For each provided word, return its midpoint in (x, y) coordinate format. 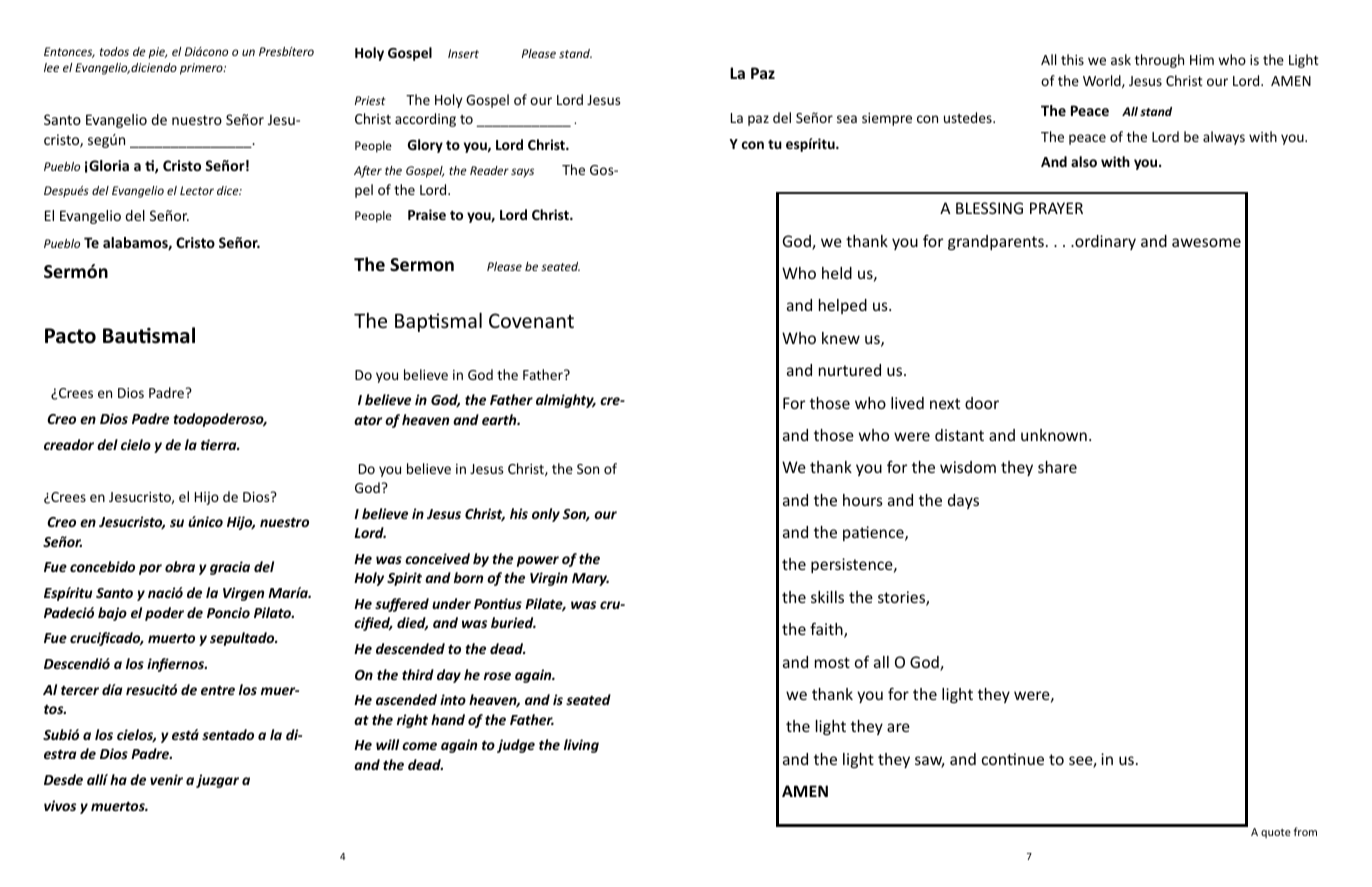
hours (863, 500)
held (837, 273)
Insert (463, 53)
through (1159, 61)
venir (166, 779)
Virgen (243, 594)
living (581, 746)
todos (114, 51)
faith (827, 630)
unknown (1054, 435)
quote (1276, 833)
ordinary (1104, 242)
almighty (566, 401)
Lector (197, 190)
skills (827, 597)
